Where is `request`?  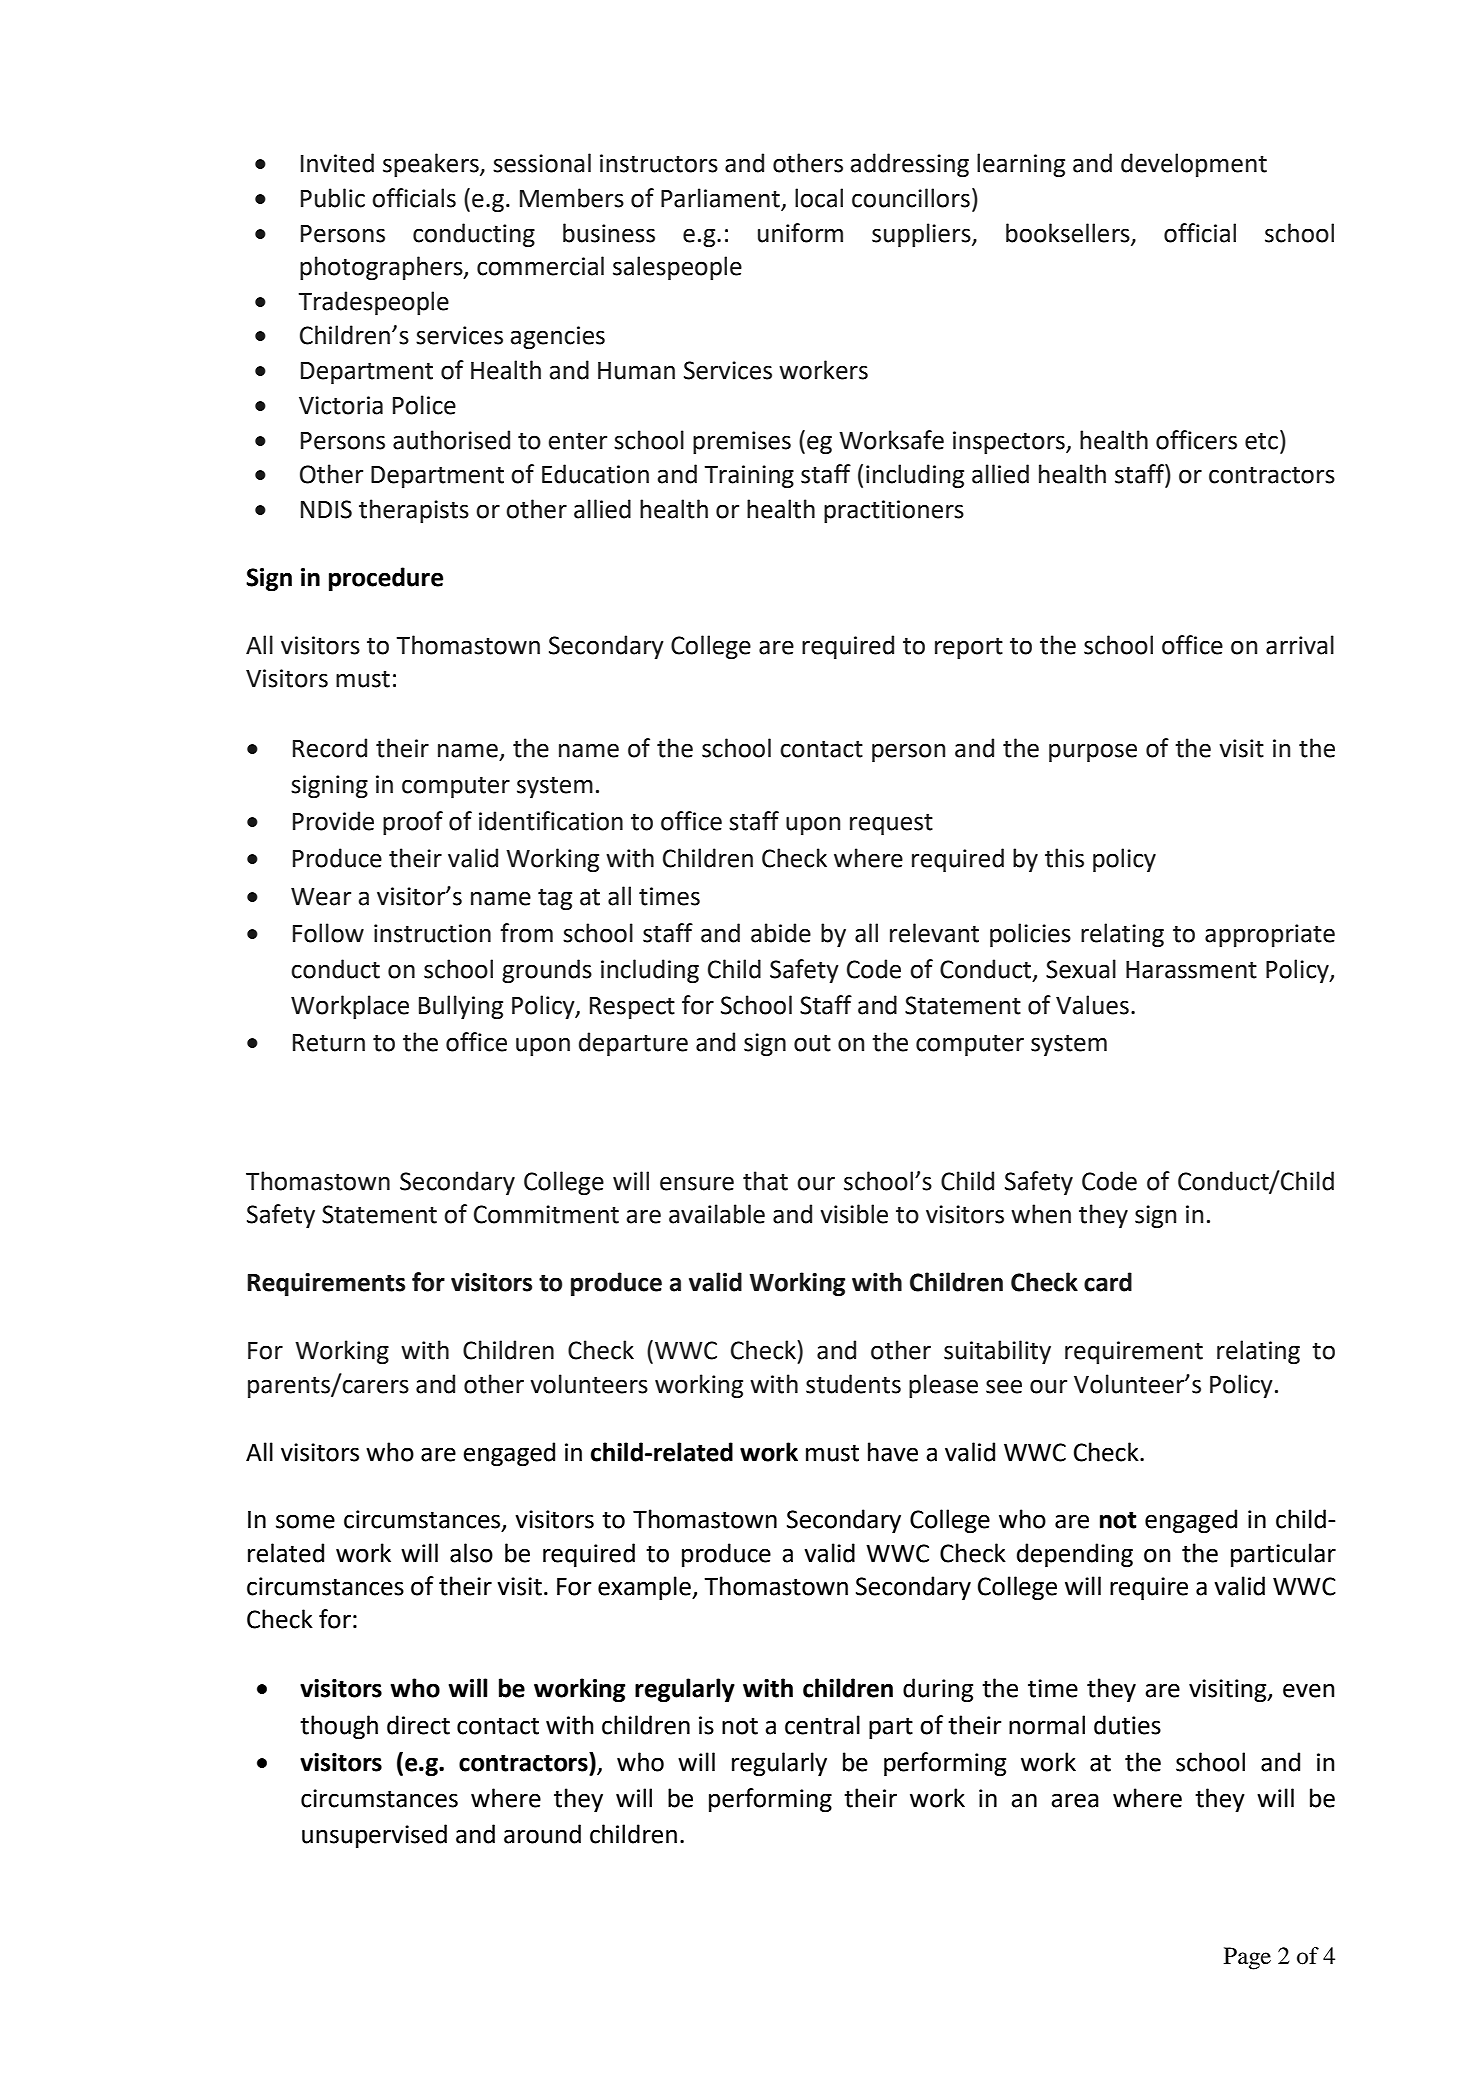
request is located at coordinates (891, 824).
